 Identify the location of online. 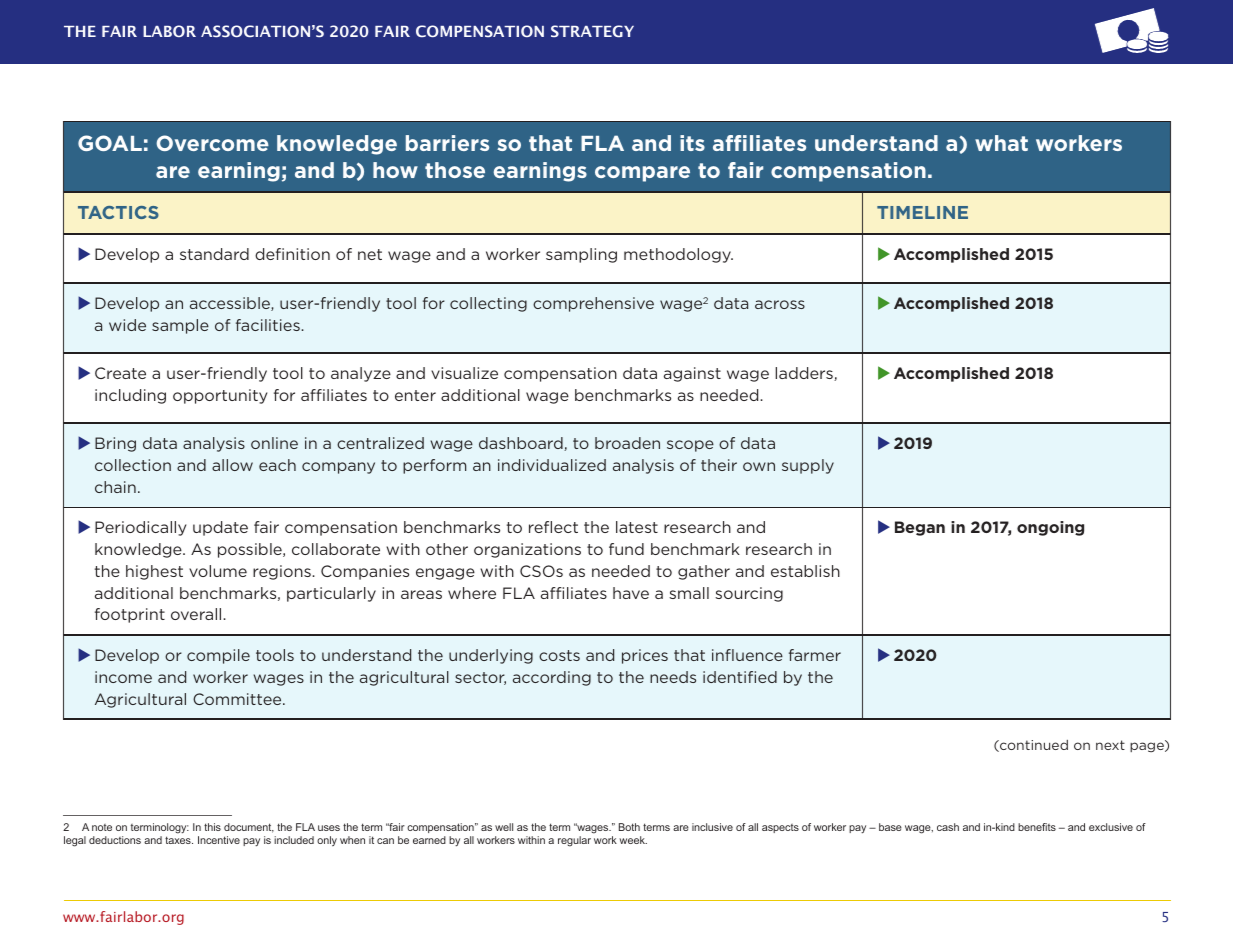
(274, 443).
